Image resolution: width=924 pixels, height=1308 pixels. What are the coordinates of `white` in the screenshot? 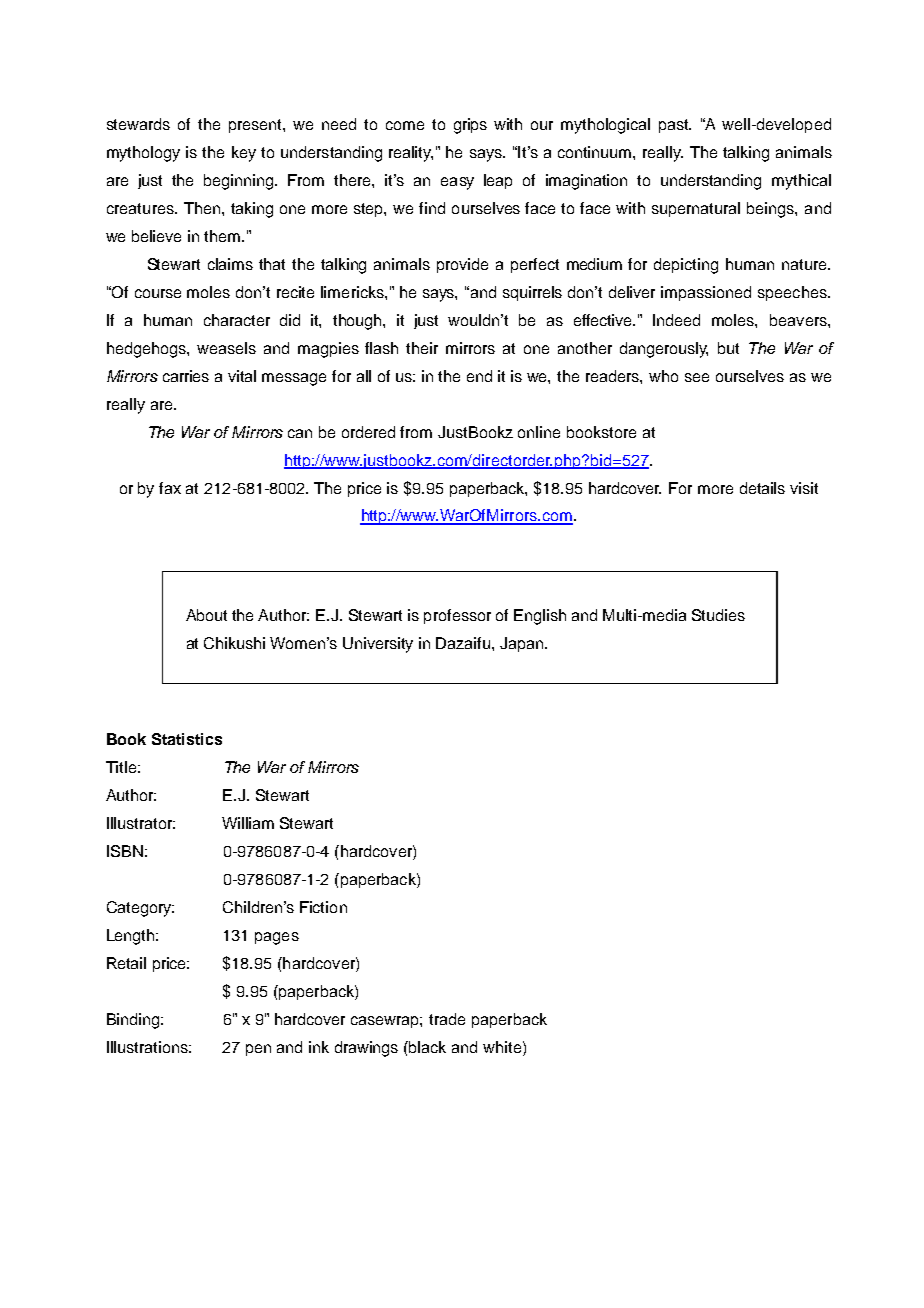 It's located at (503, 1047).
